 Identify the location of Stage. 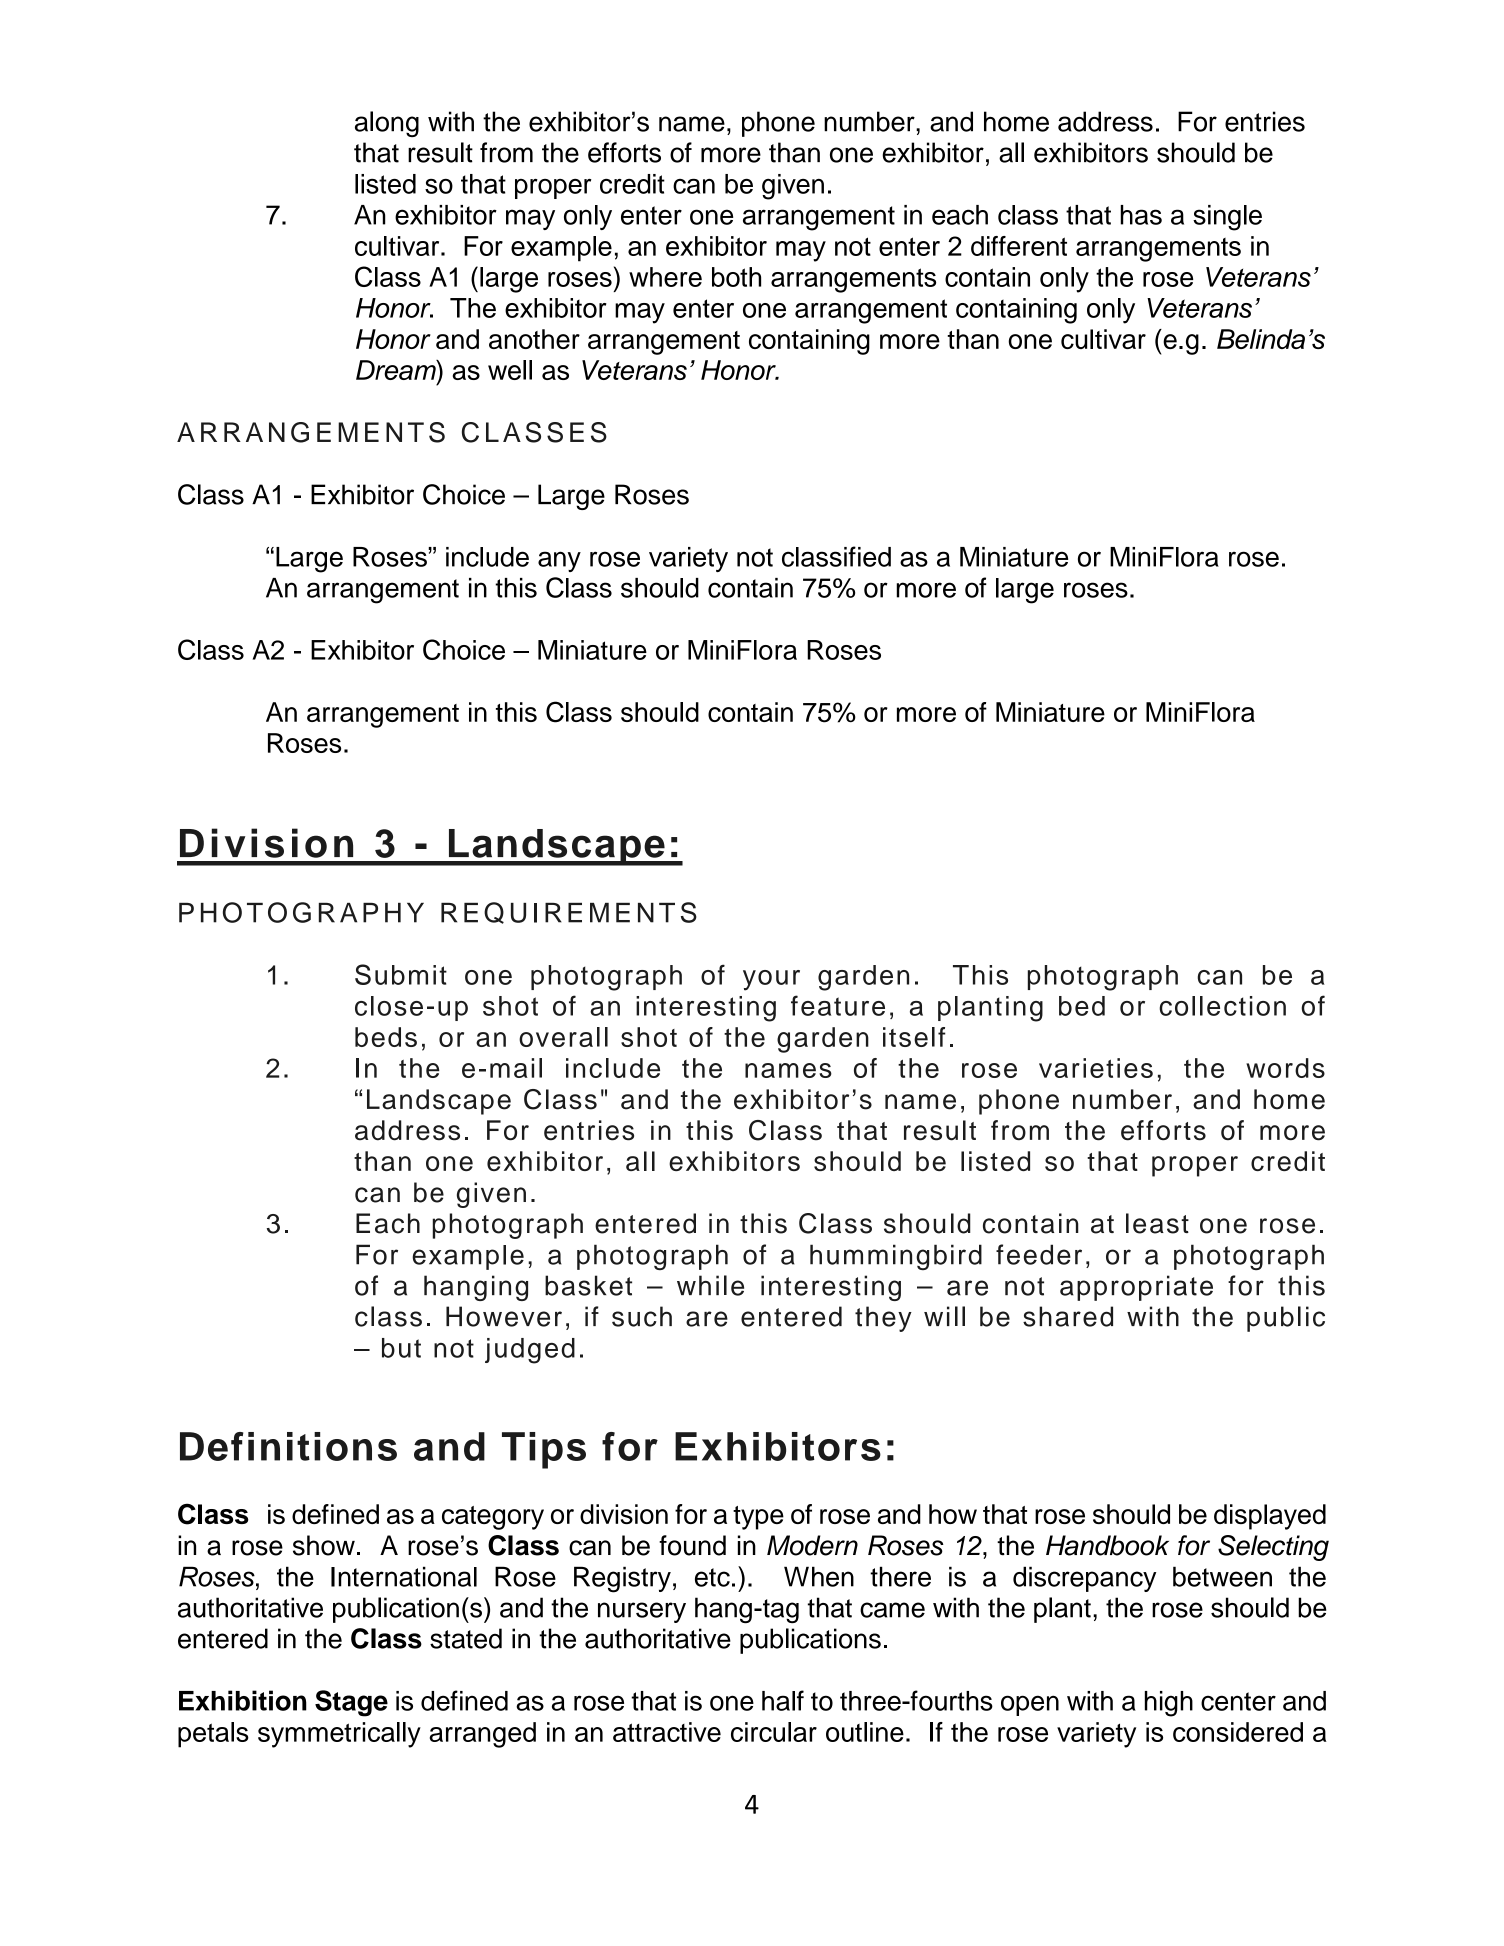
(351, 1703).
